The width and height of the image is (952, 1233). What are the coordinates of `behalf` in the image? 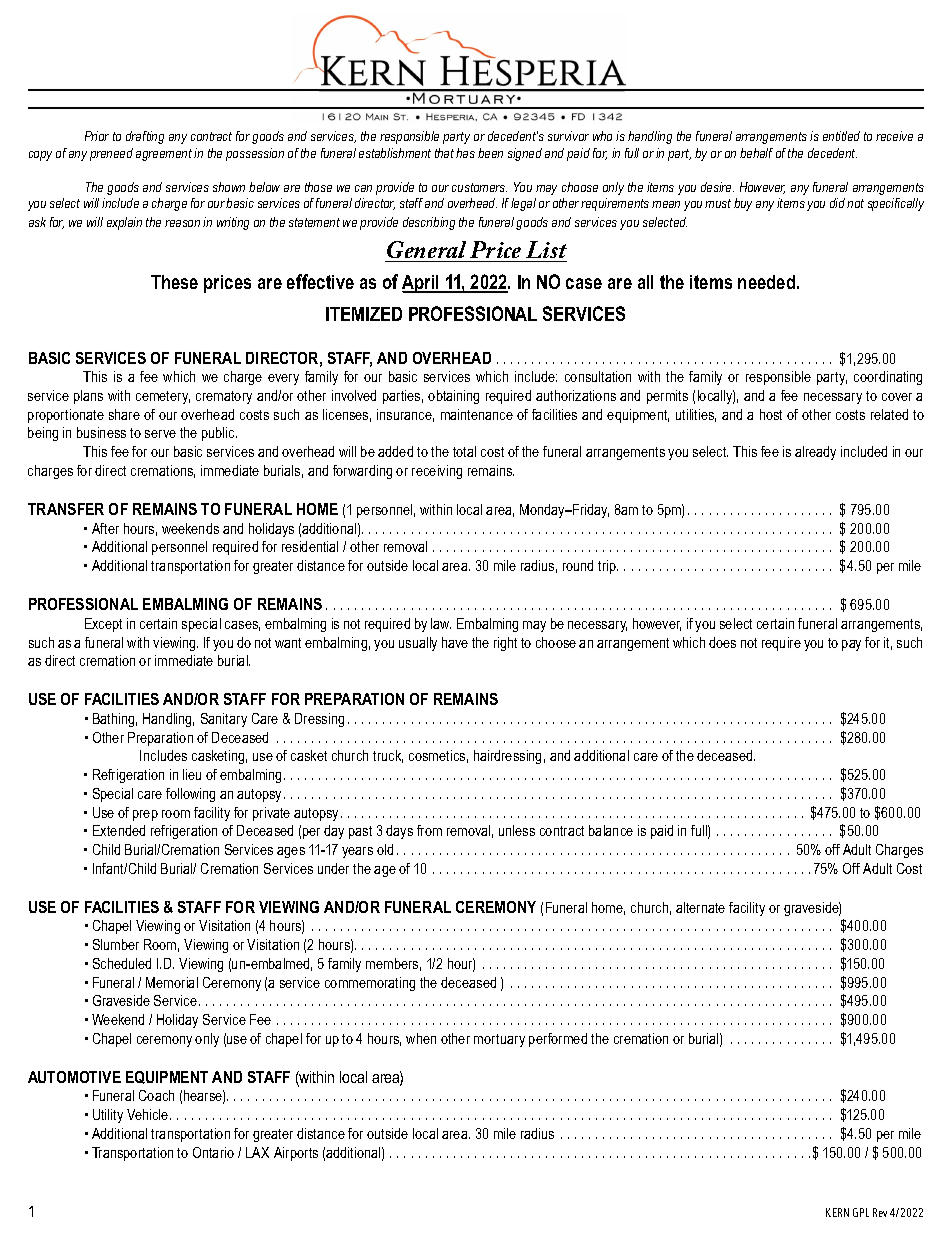 It's located at (756, 153).
